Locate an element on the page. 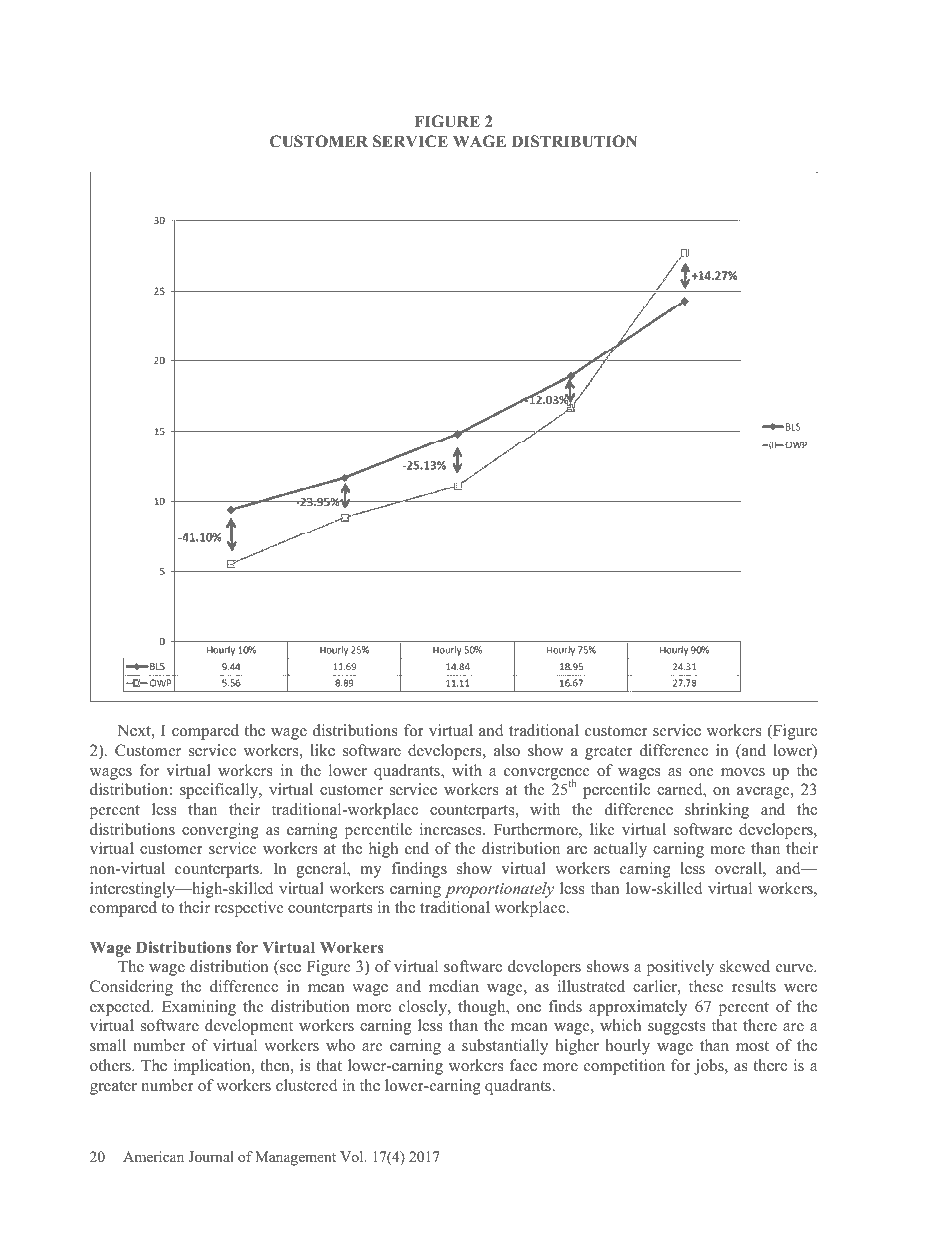 Image resolution: width=952 pixels, height=1233 pixels. Journal is located at coordinates (211, 1156).
